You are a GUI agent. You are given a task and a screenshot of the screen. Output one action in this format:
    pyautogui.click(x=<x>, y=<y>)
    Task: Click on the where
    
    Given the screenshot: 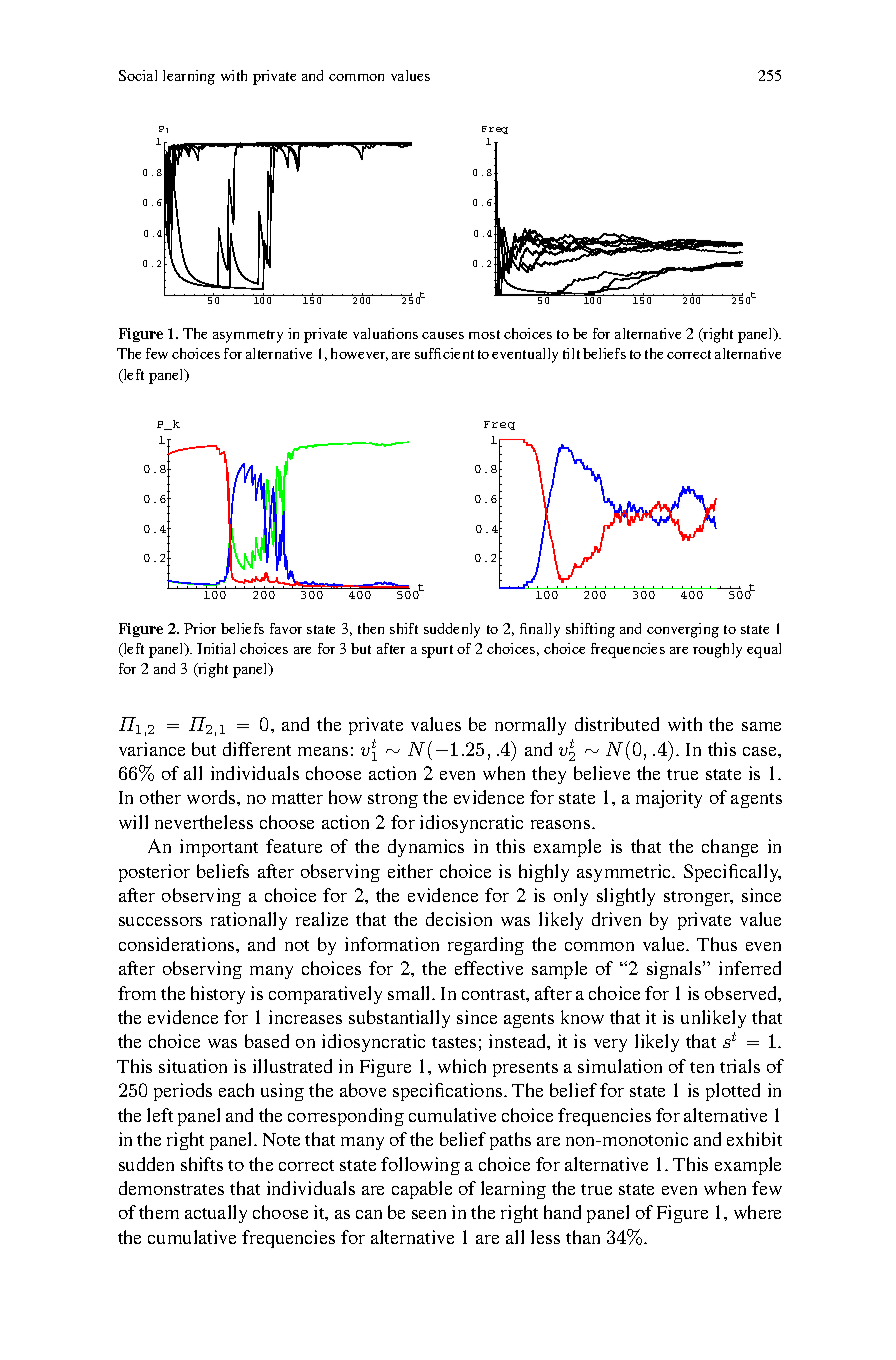 What is the action you would take?
    pyautogui.click(x=757, y=1212)
